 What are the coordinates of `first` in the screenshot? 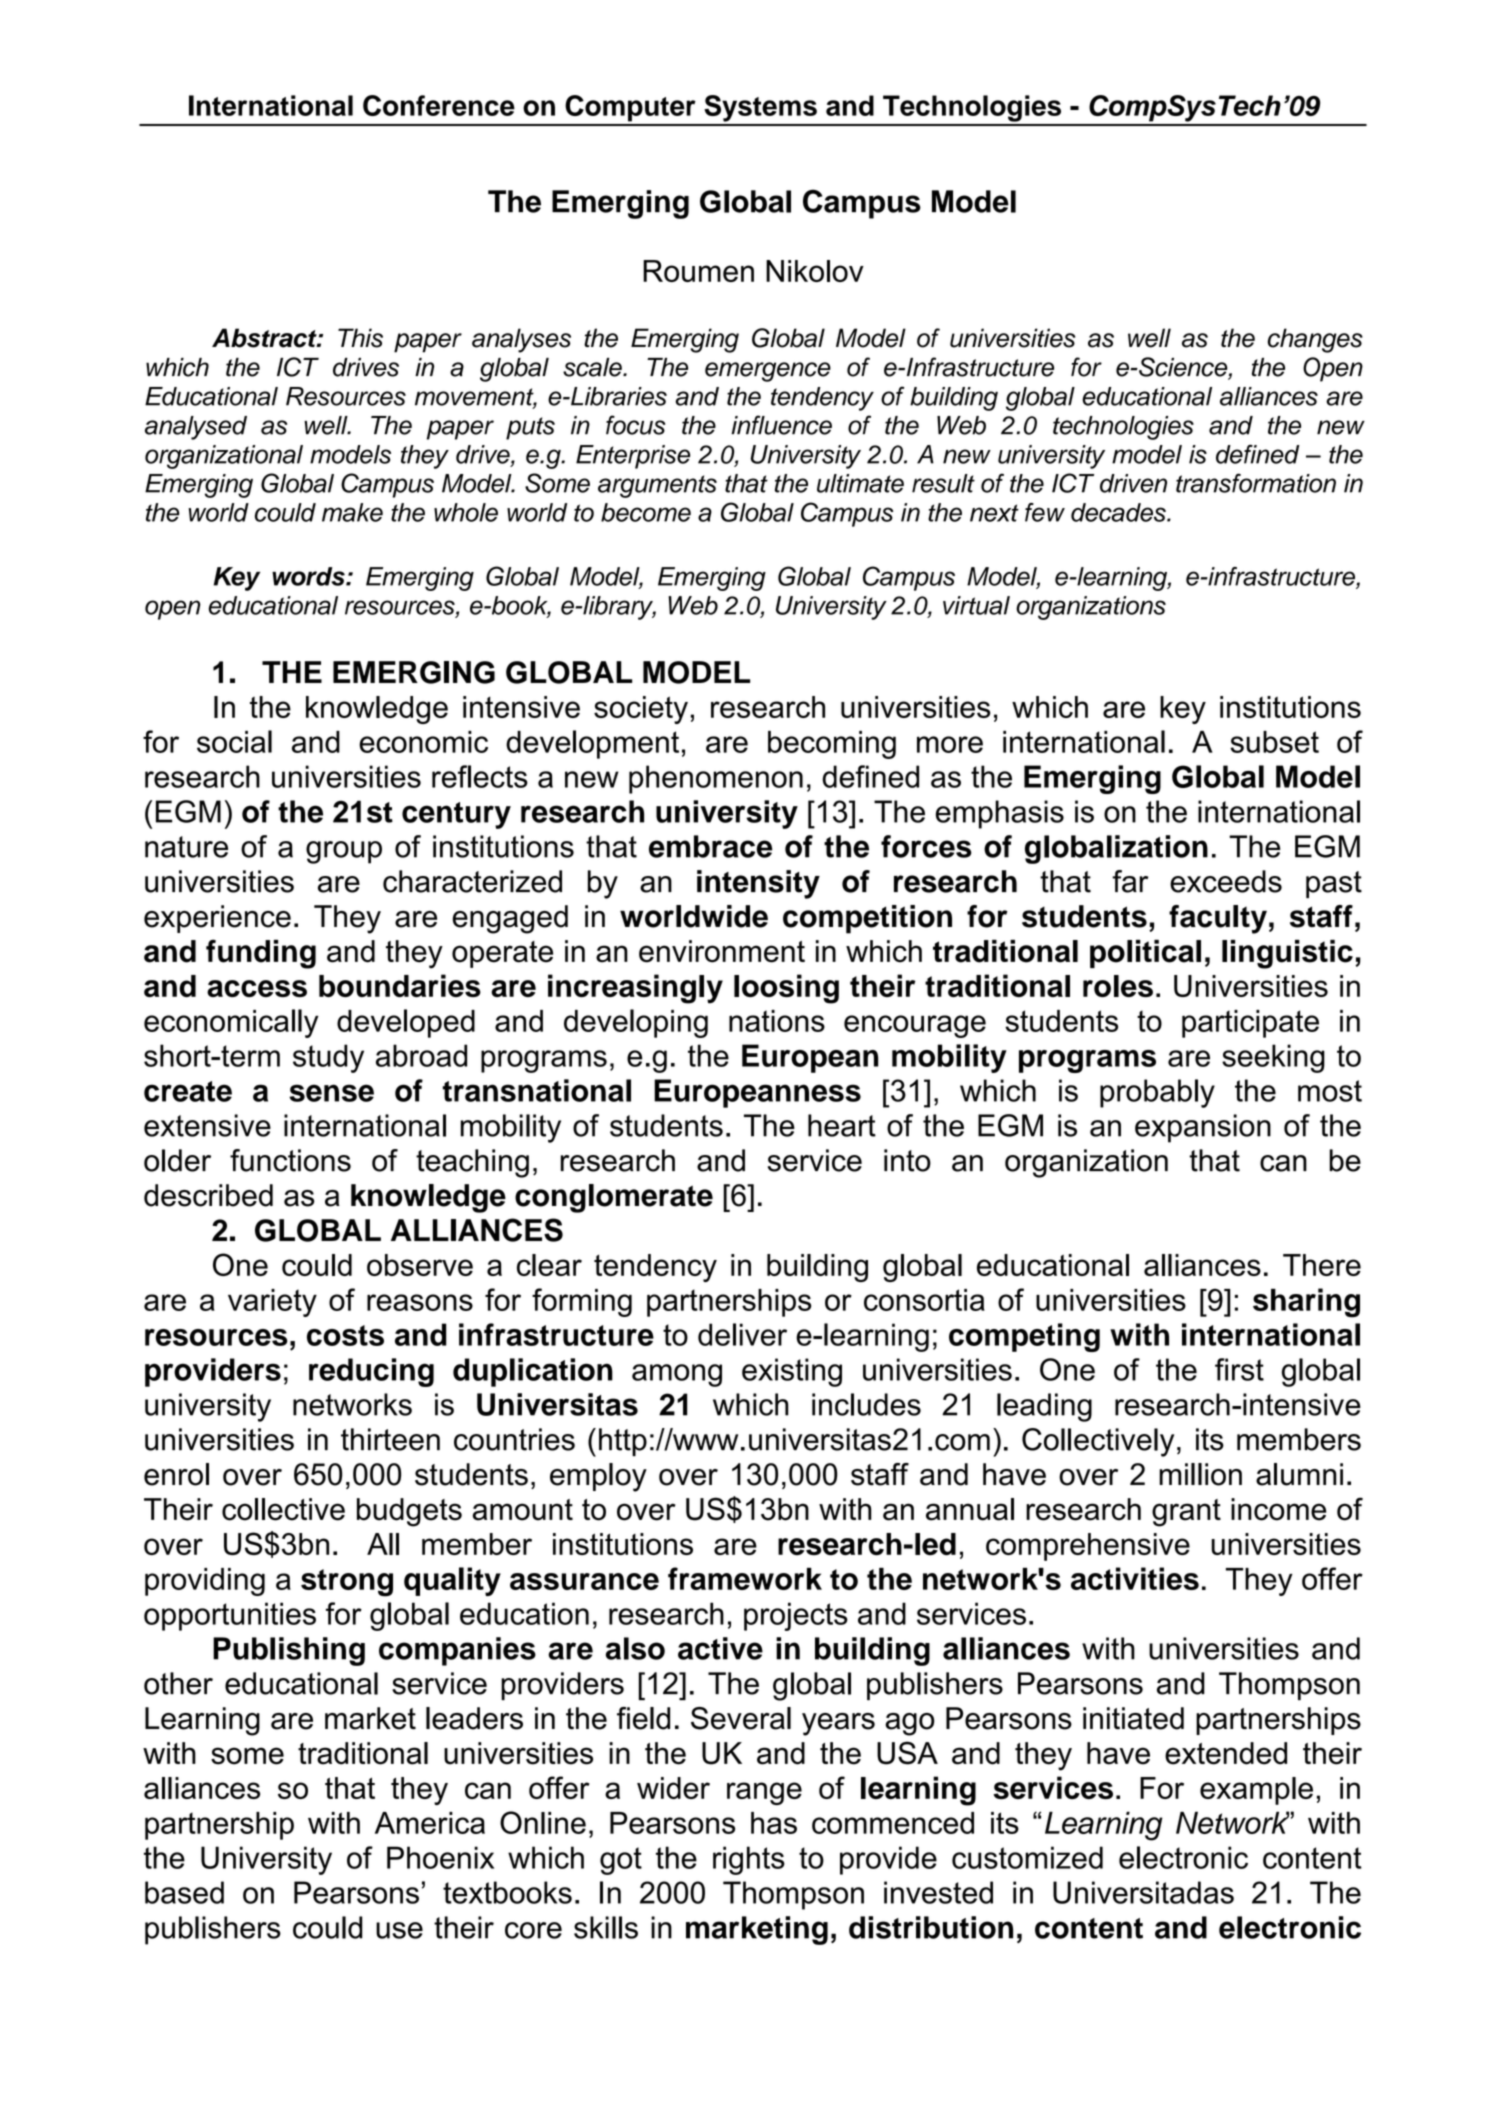 It's located at (1239, 1369).
